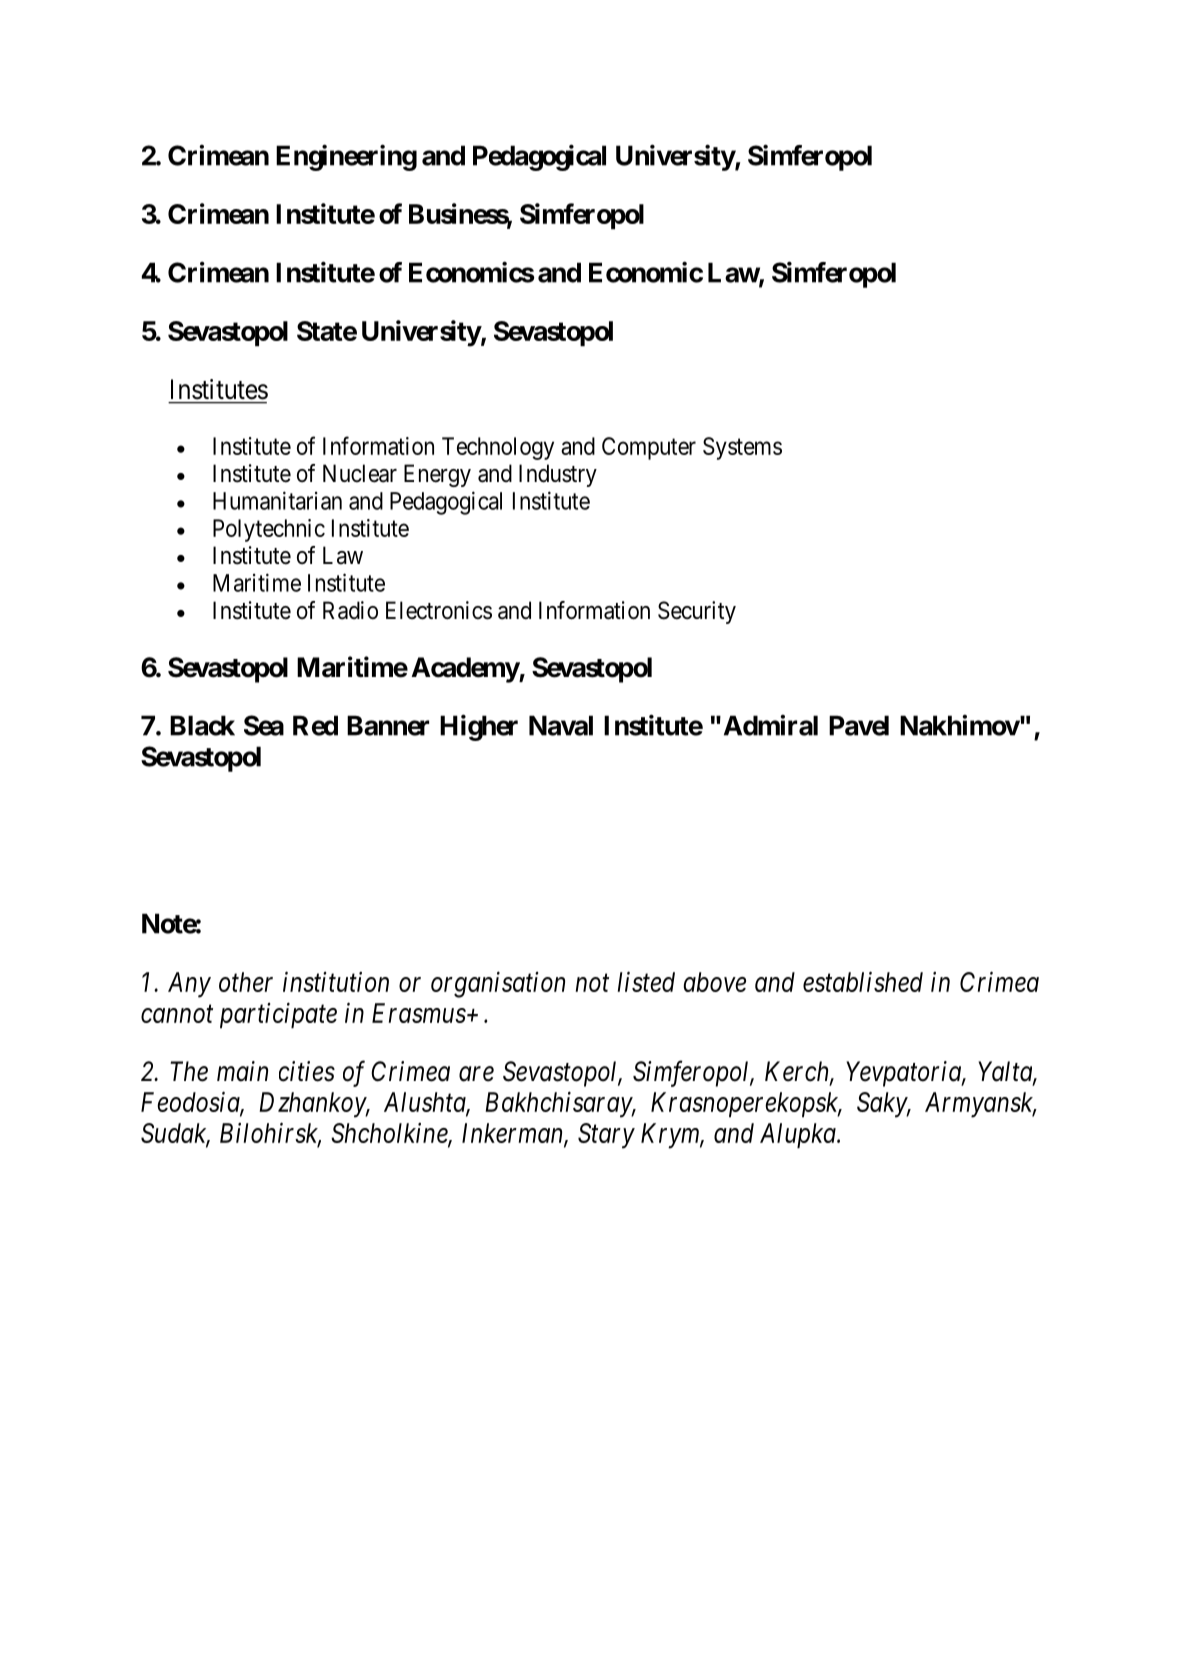 This image has height=1668, width=1180. I want to click on Sea, so click(264, 725).
